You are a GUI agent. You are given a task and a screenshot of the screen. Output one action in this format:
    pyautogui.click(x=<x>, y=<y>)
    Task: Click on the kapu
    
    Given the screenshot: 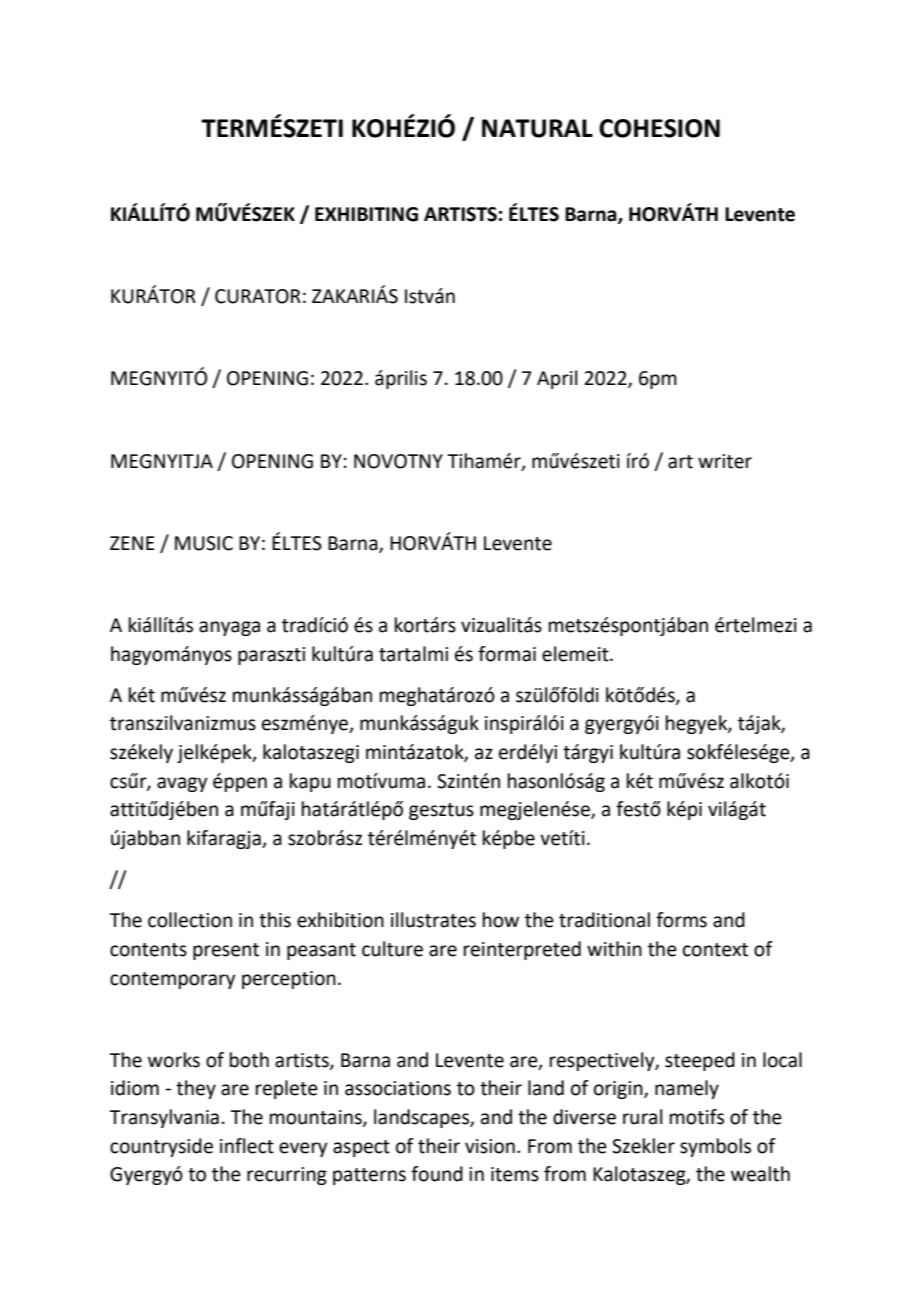 What is the action you would take?
    pyautogui.click(x=310, y=782)
